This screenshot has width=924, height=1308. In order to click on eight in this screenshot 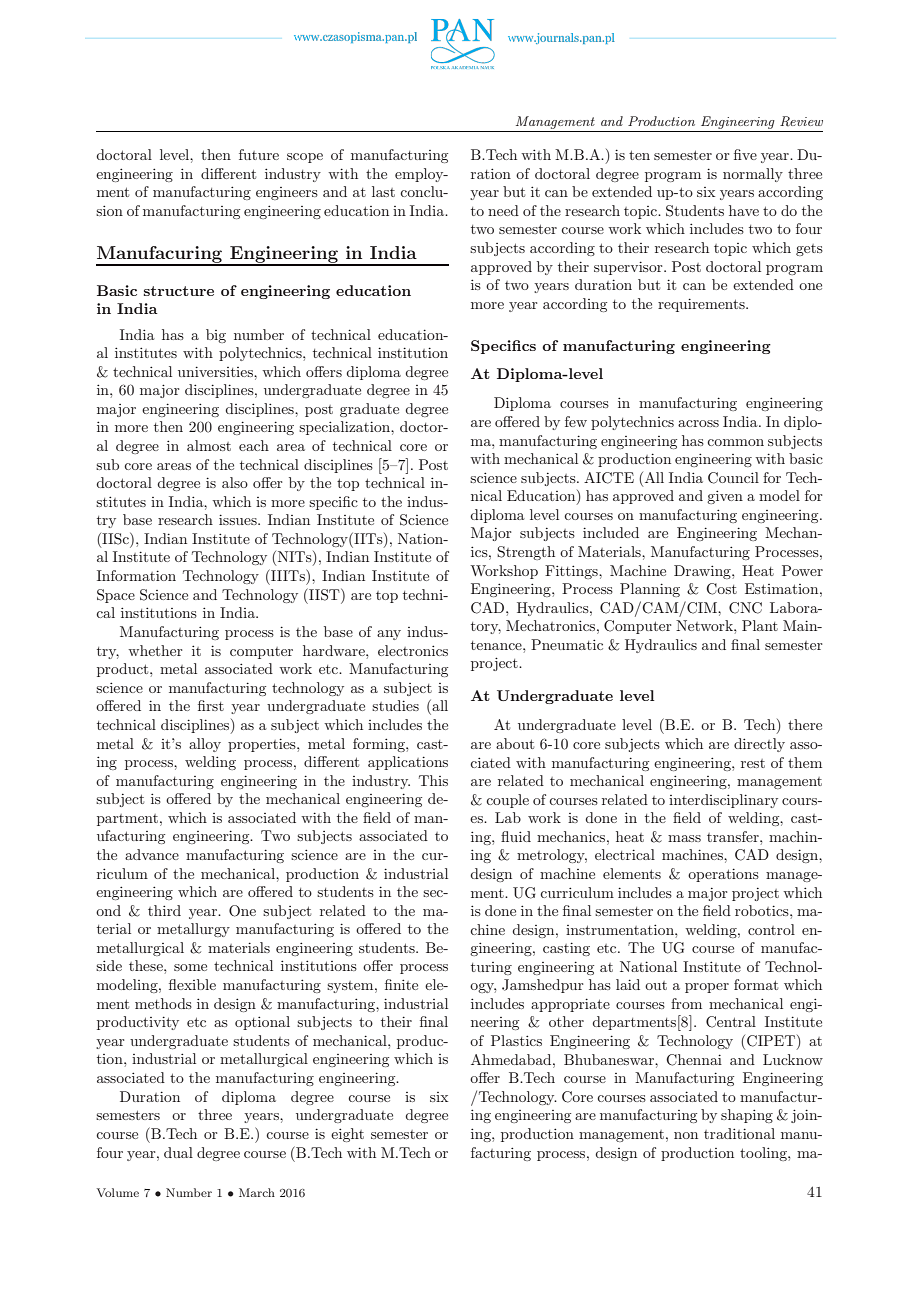, I will do `click(347, 1135)`.
